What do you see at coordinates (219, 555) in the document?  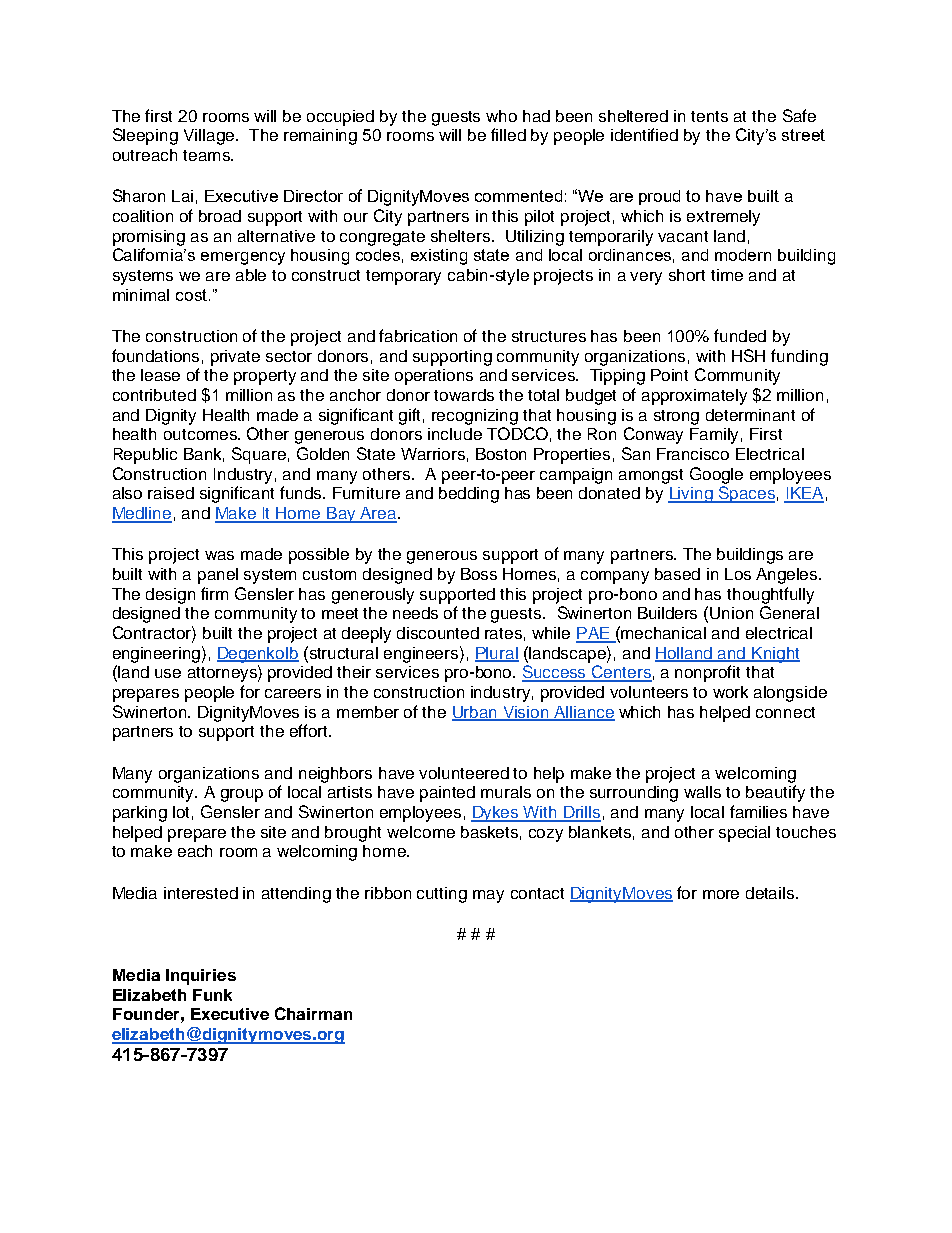 I see `was` at bounding box center [219, 555].
